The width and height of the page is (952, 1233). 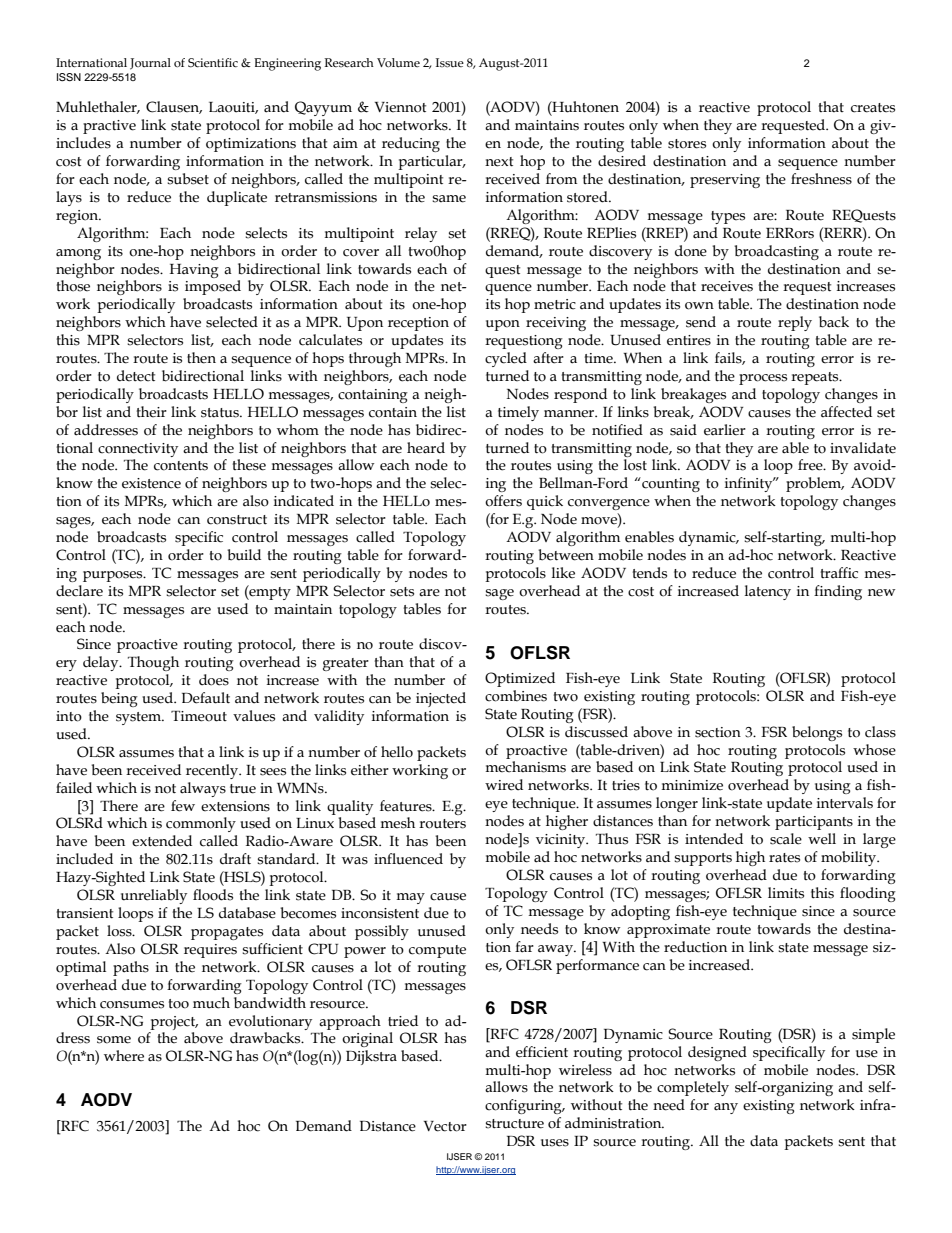 What do you see at coordinates (726, 1108) in the page?
I see `any` at bounding box center [726, 1108].
